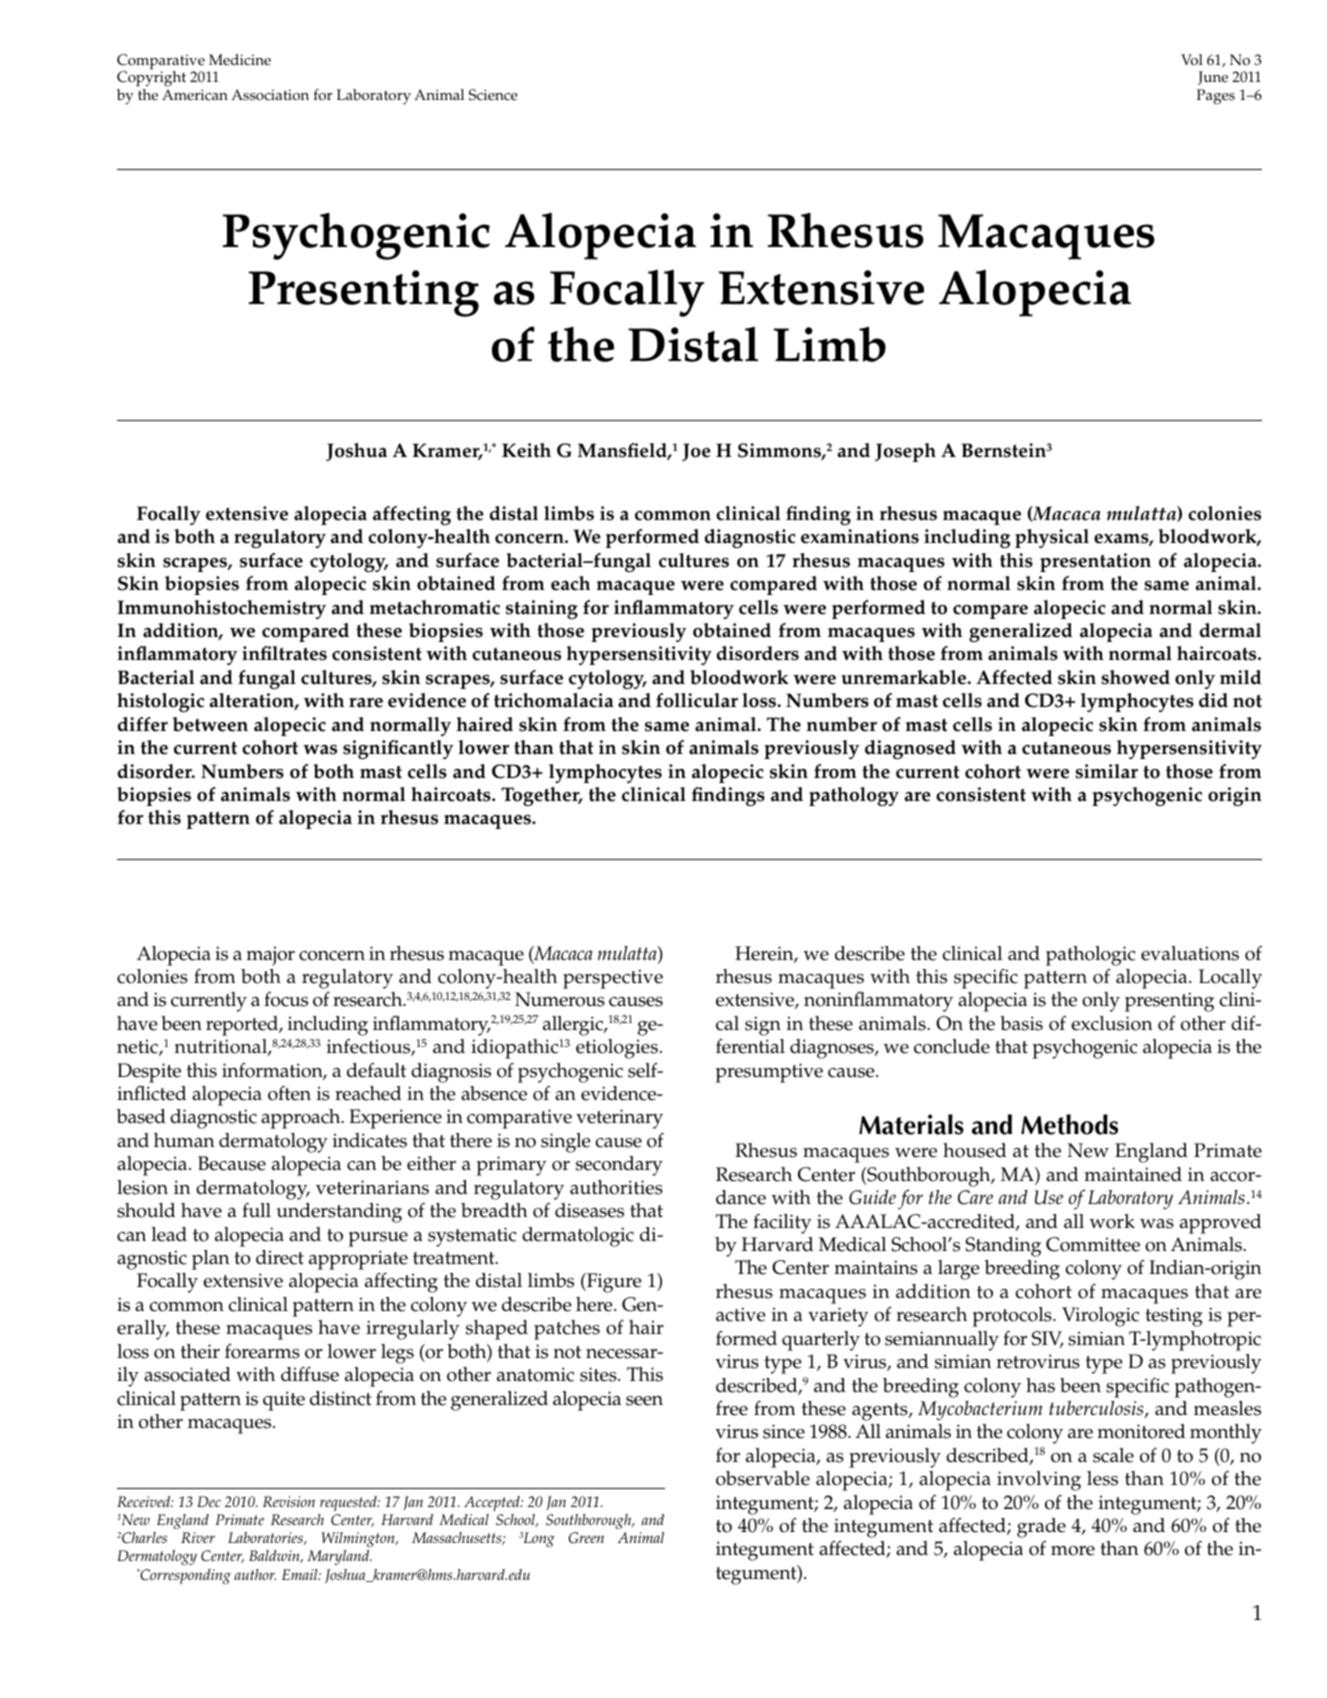  What do you see at coordinates (210, 724) in the screenshot?
I see `between` at bounding box center [210, 724].
